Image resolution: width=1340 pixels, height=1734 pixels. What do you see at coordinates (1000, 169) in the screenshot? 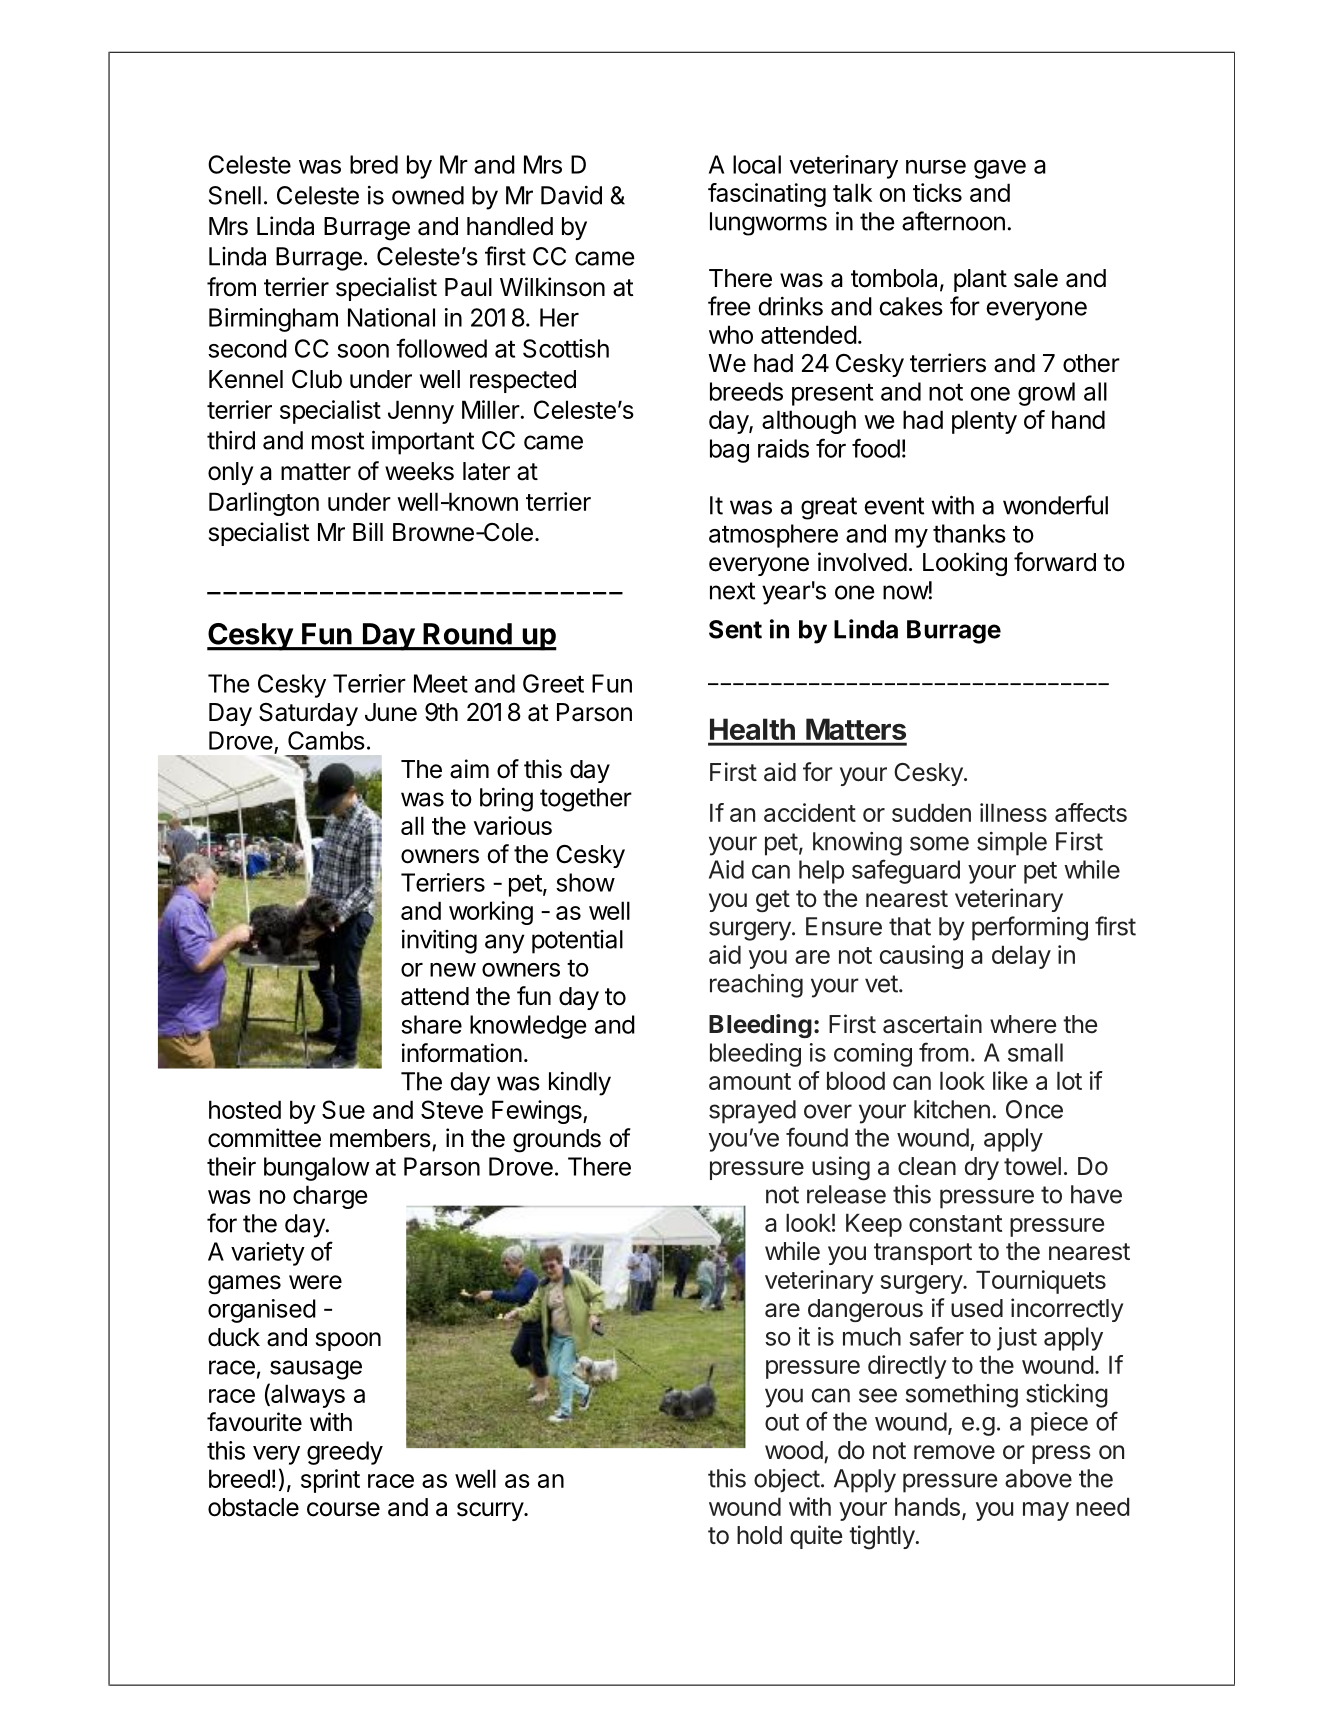
I see `gave` at bounding box center [1000, 169].
